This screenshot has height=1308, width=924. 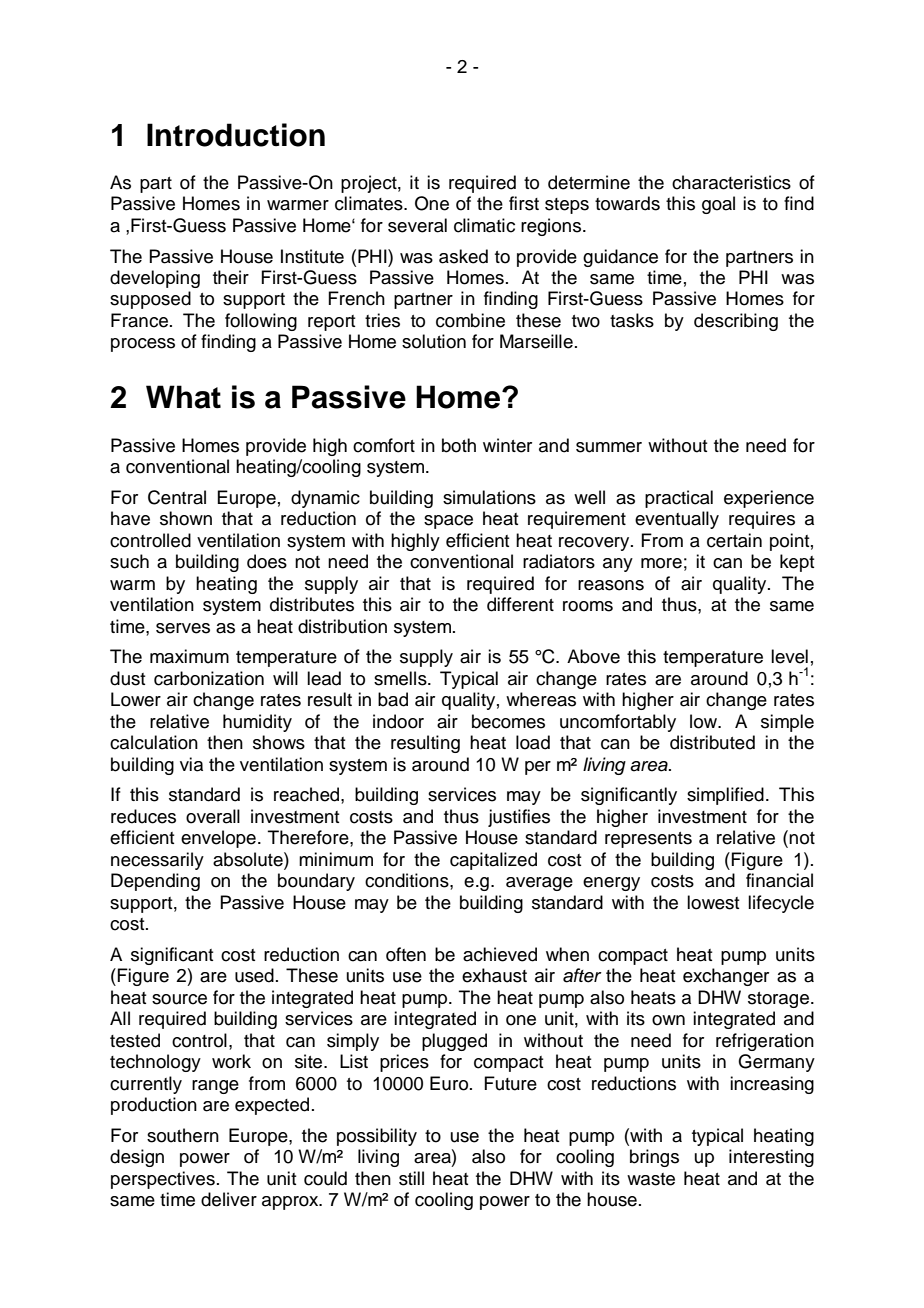 What do you see at coordinates (731, 182) in the screenshot?
I see `characteristics` at bounding box center [731, 182].
